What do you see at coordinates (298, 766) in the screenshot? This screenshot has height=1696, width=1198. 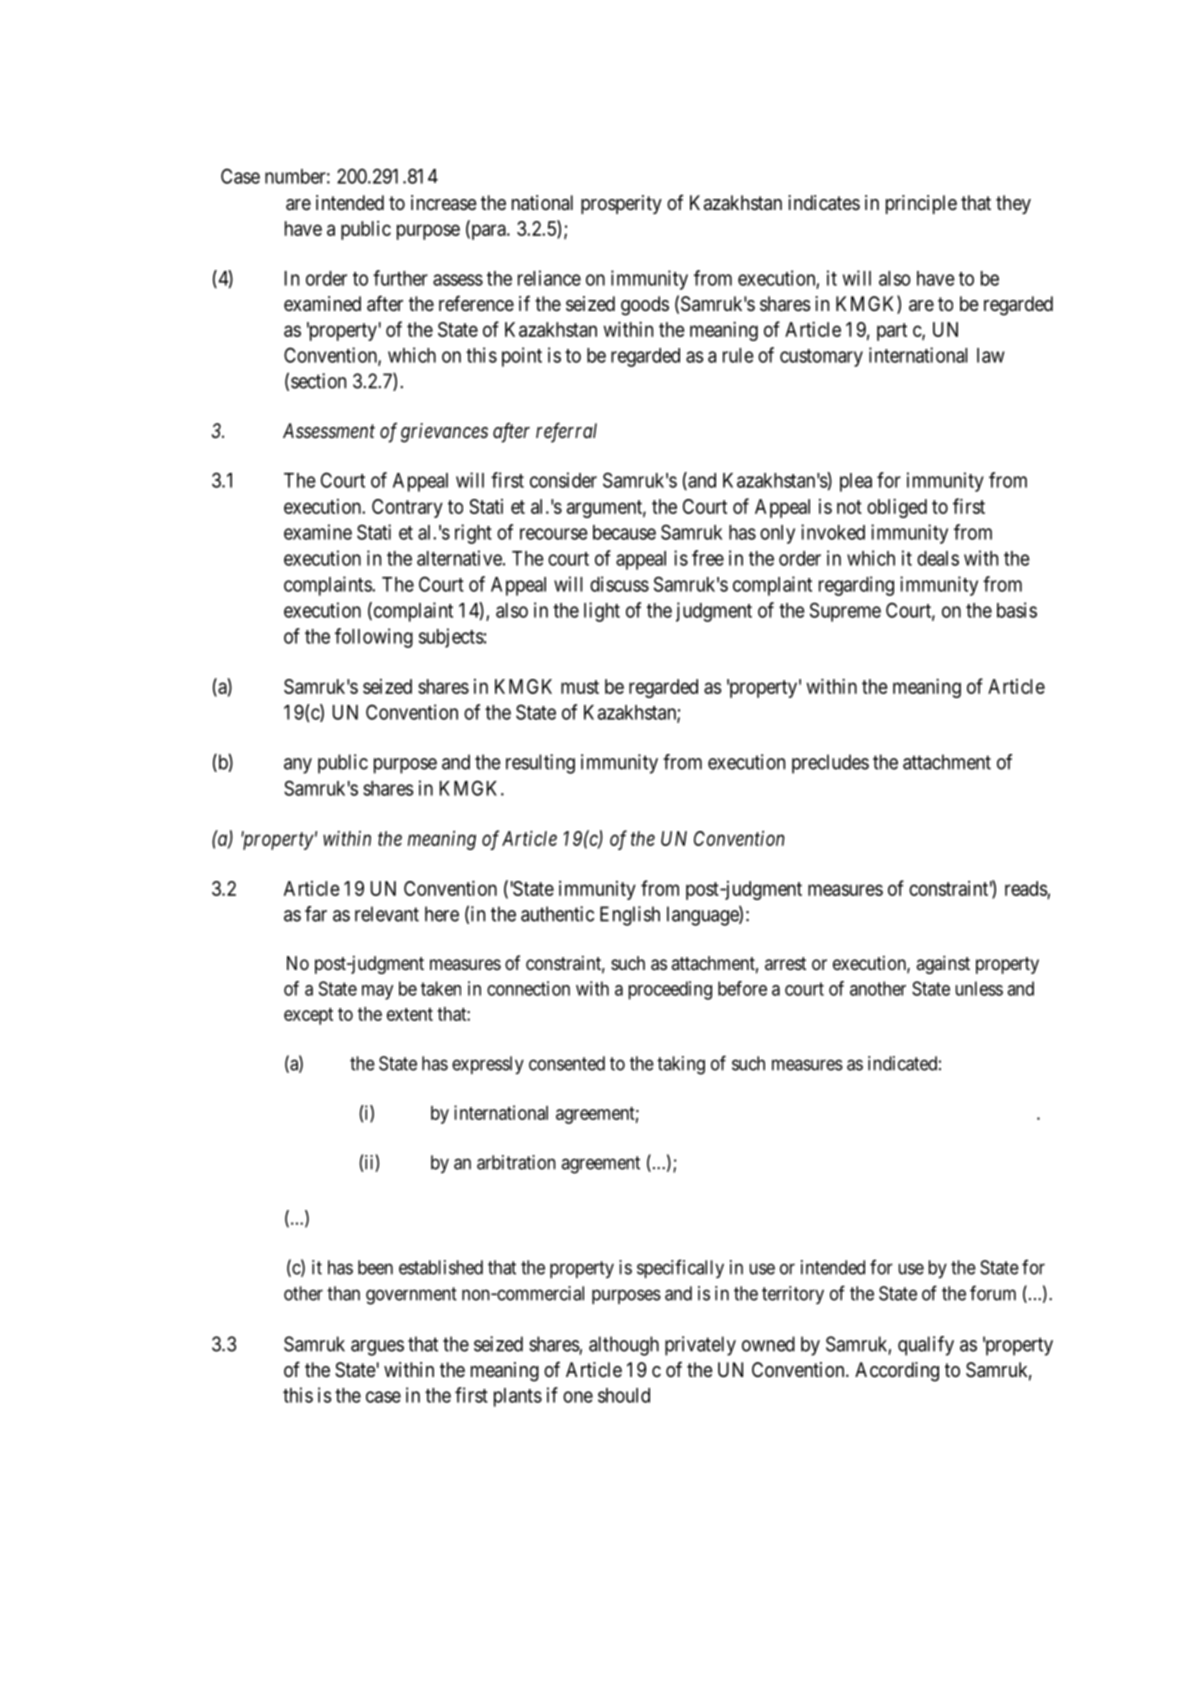 I see `any` at bounding box center [298, 766].
